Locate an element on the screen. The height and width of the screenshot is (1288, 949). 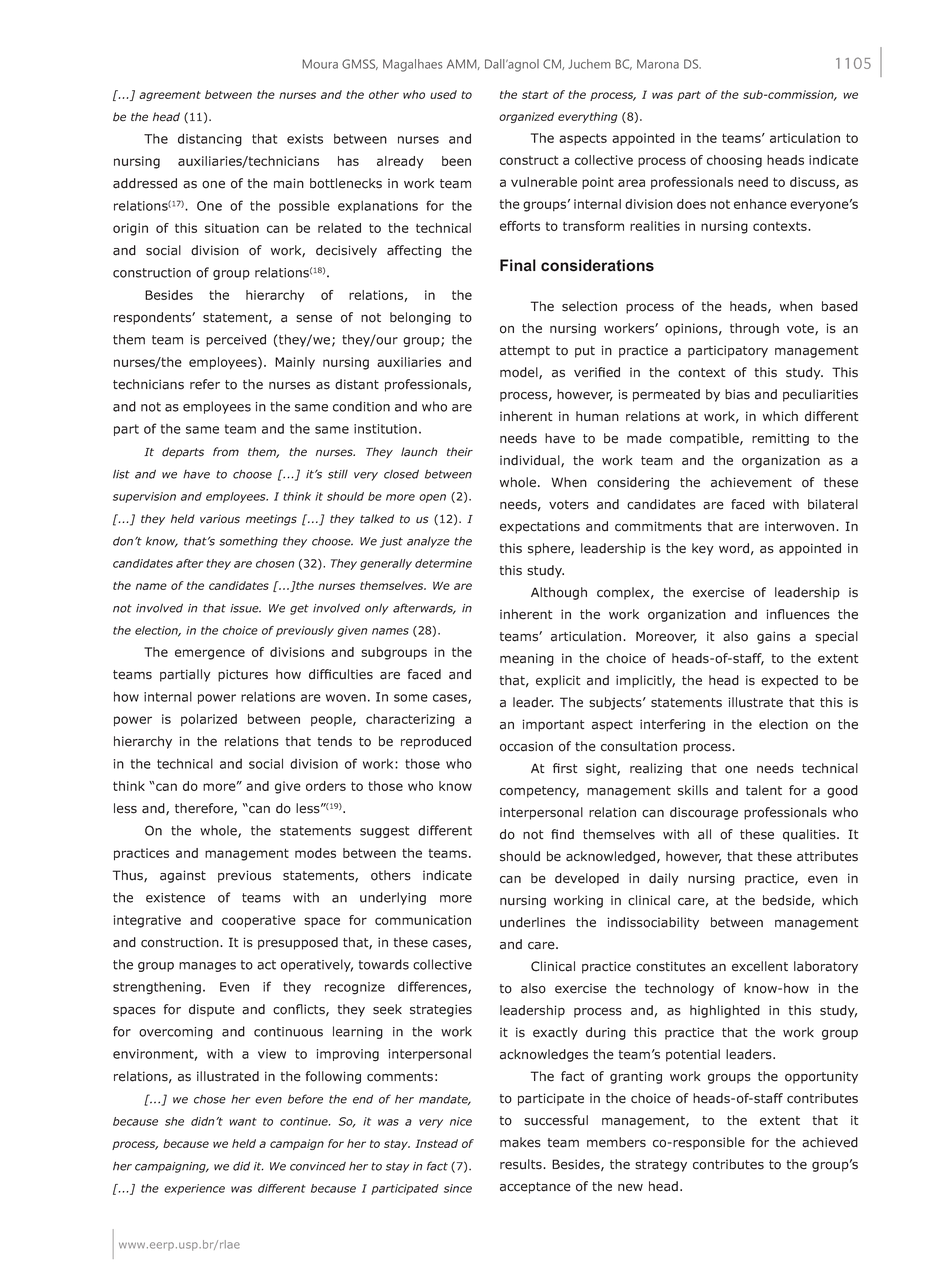
achieved is located at coordinates (830, 1142).
